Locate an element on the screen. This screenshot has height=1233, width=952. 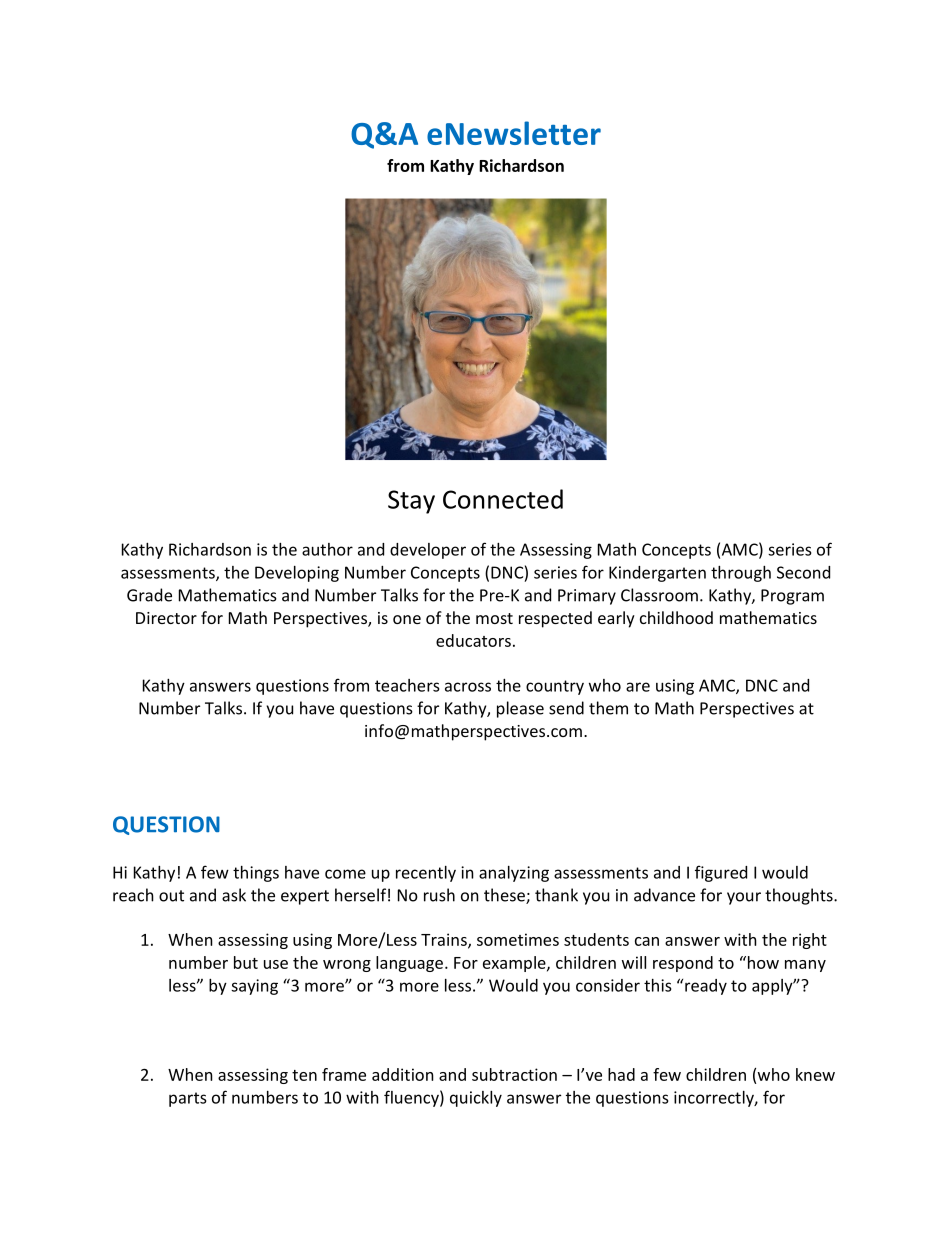
author is located at coordinates (327, 549).
